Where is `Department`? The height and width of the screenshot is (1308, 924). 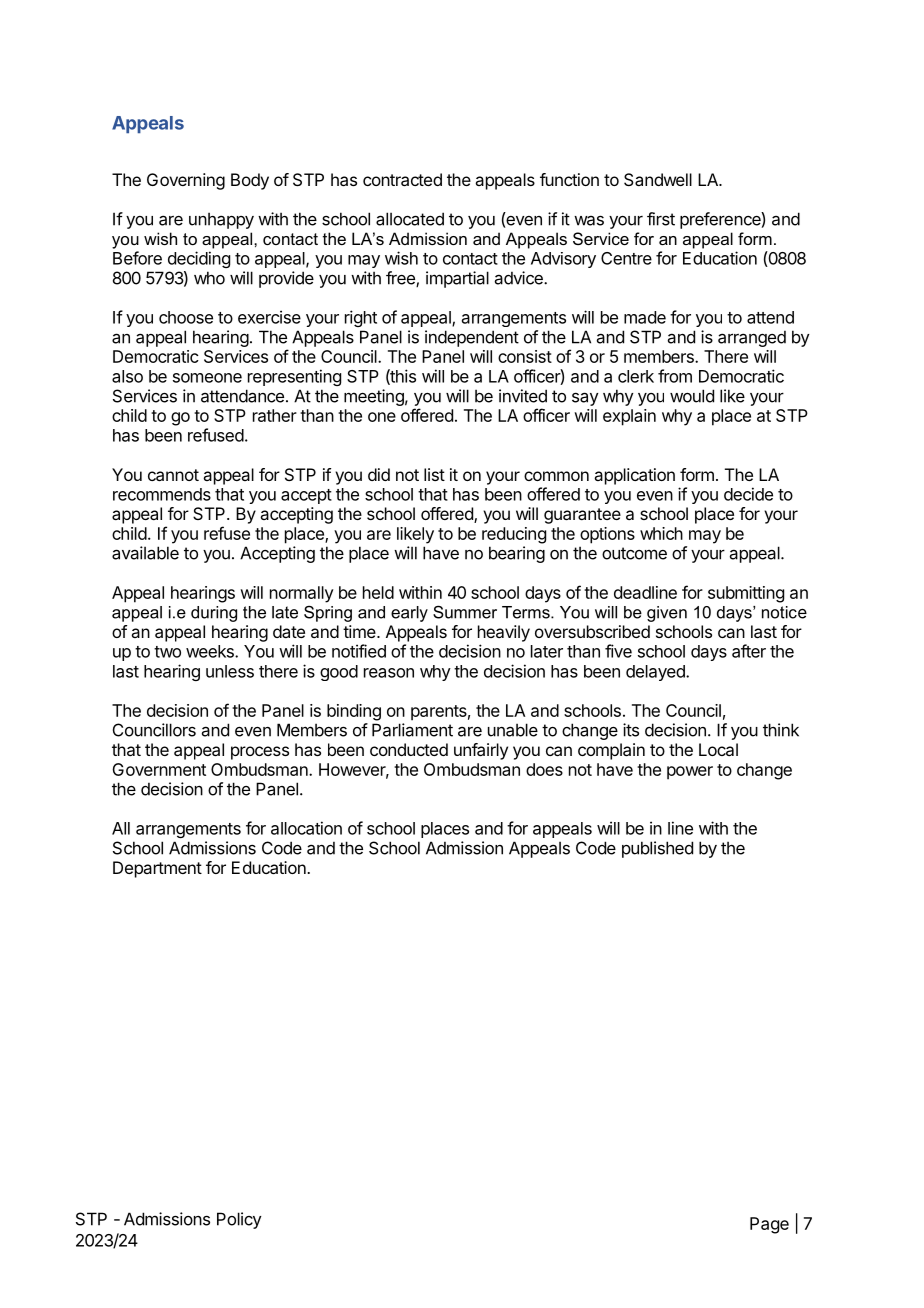
Department is located at coordinates (157, 869).
